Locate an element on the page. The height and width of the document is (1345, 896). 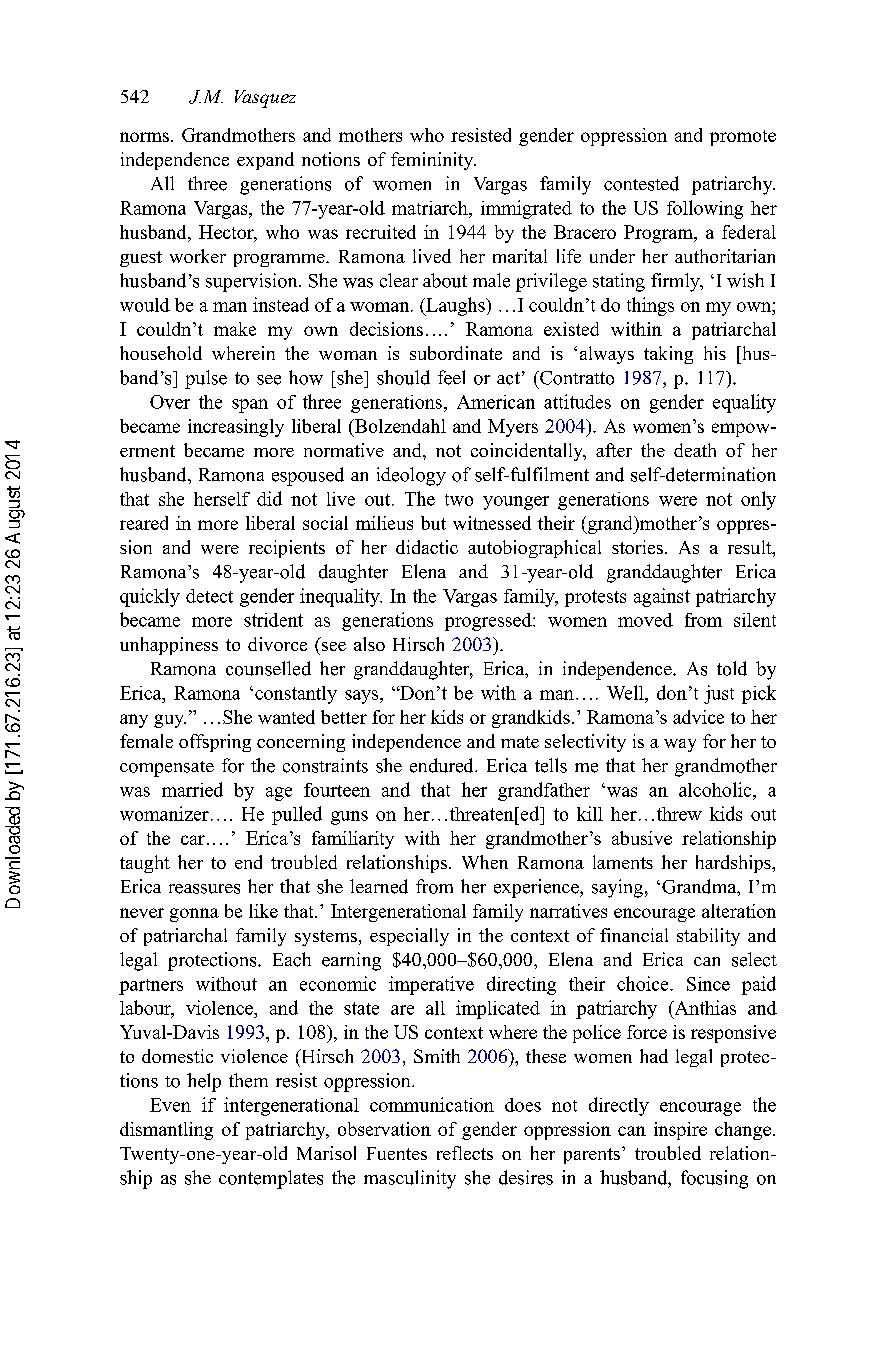
promote is located at coordinates (743, 138).
